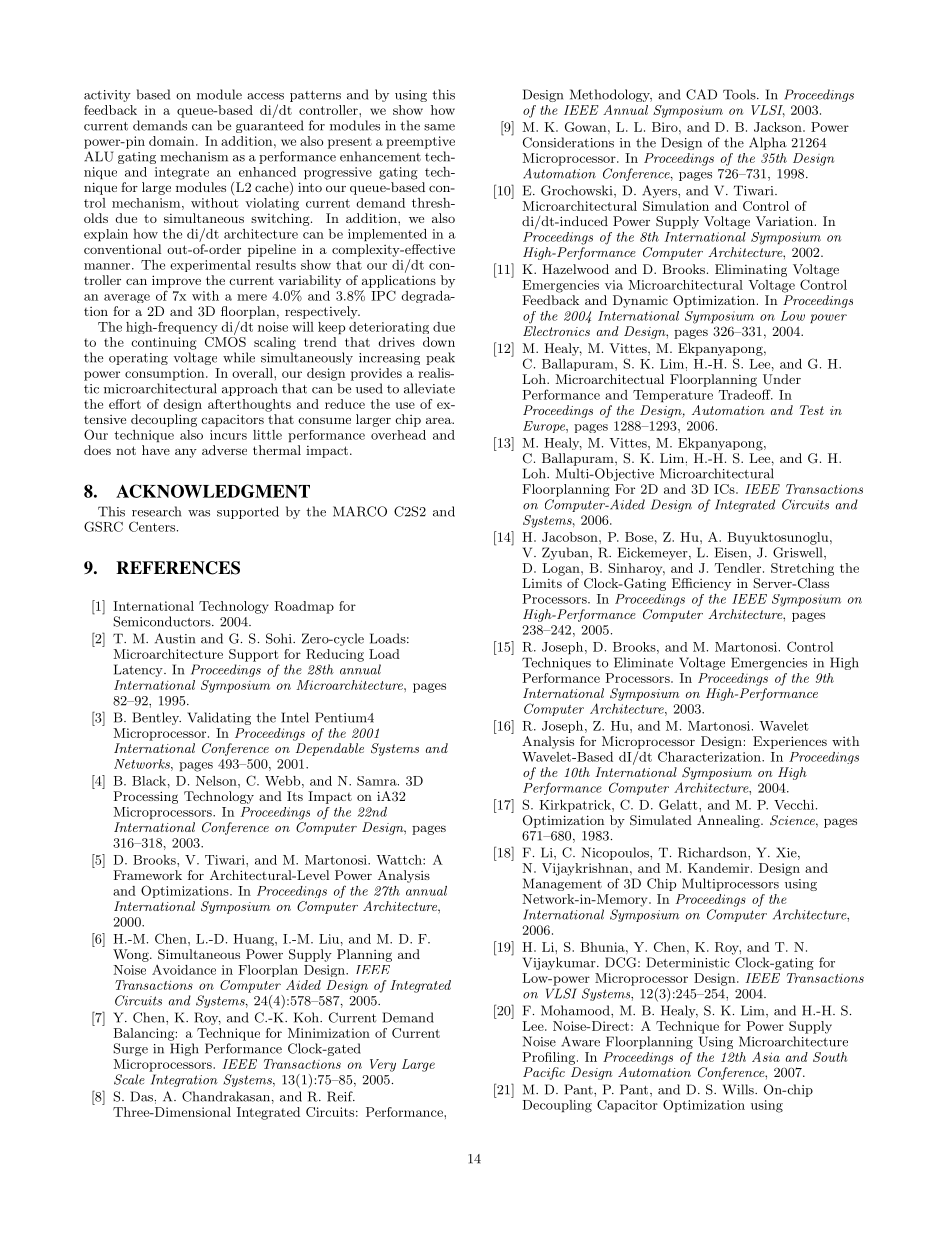 Image resolution: width=952 pixels, height=1233 pixels. I want to click on Scale, so click(129, 1079).
